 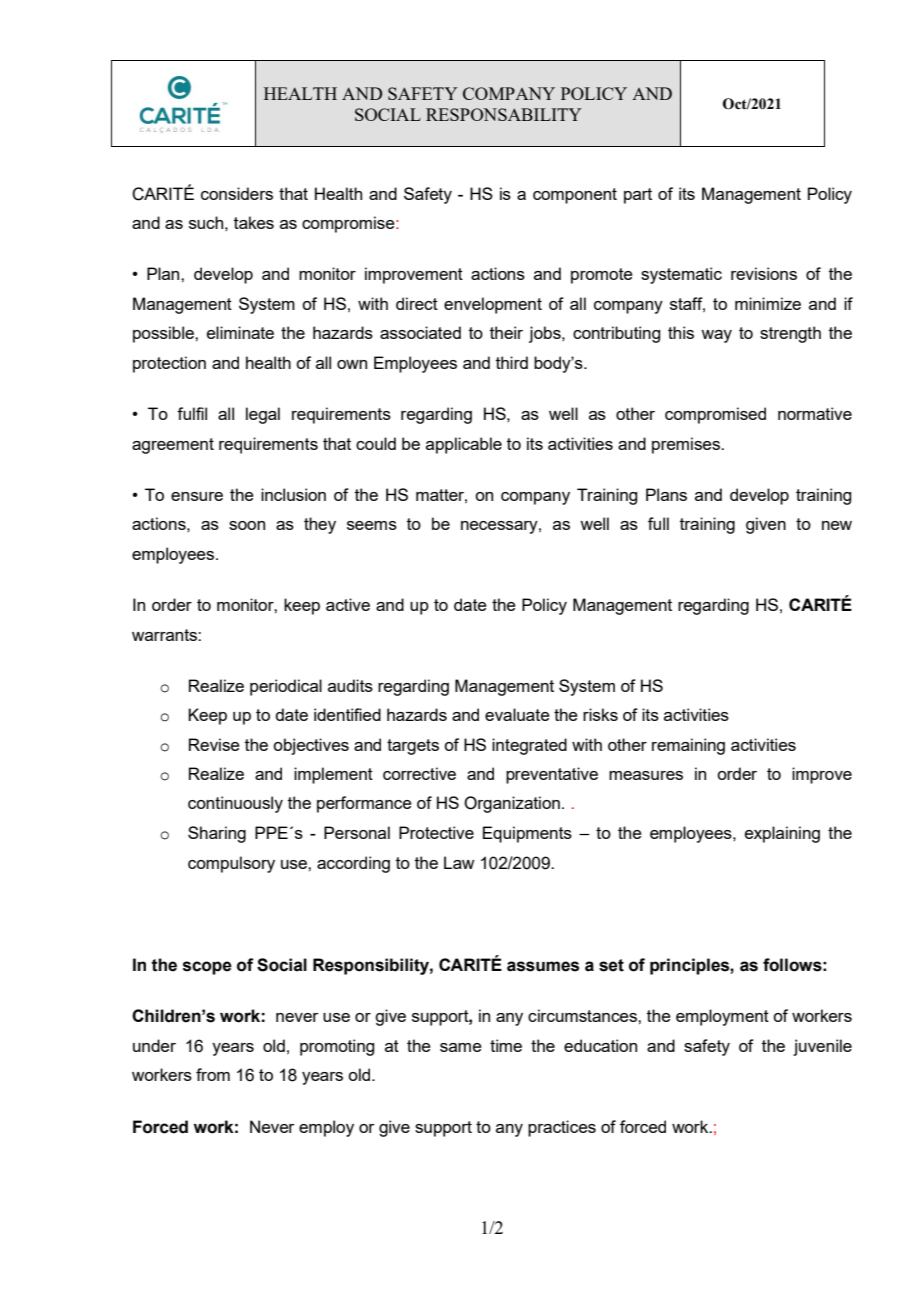 What do you see at coordinates (517, 714) in the document?
I see `evaluate` at bounding box center [517, 714].
